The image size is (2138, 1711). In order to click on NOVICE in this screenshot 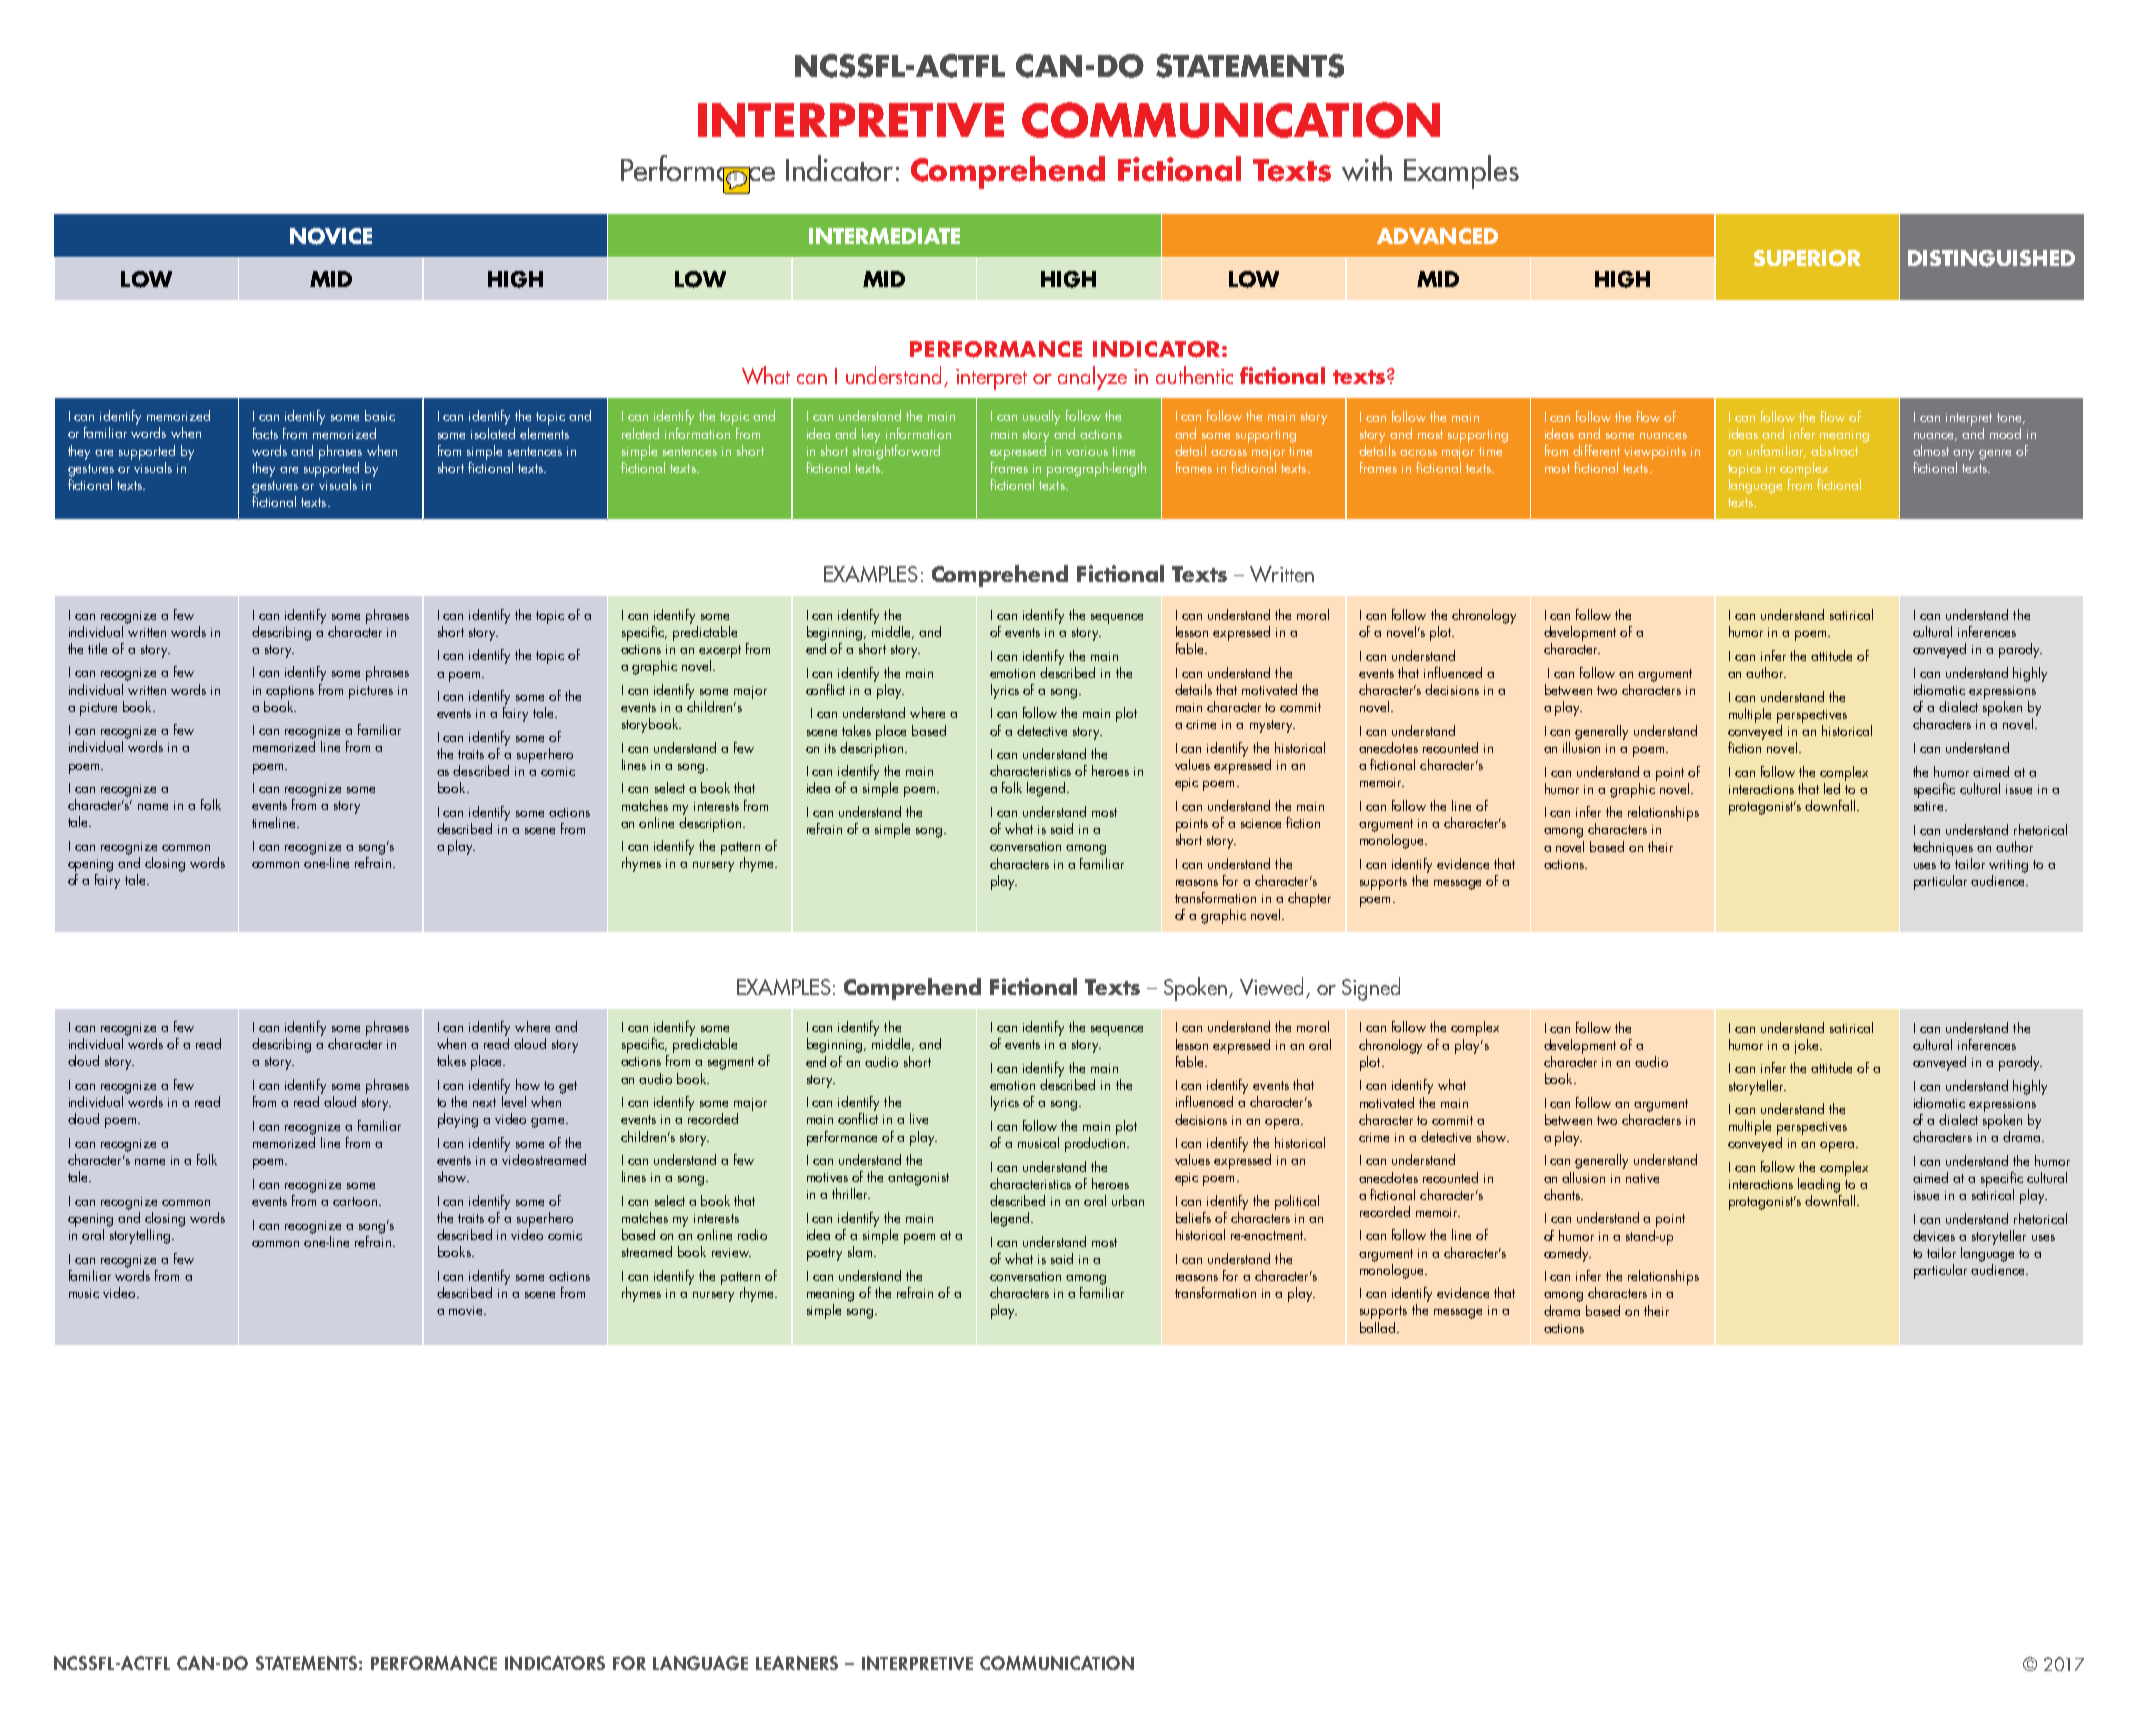, I will do `click(331, 236)`.
